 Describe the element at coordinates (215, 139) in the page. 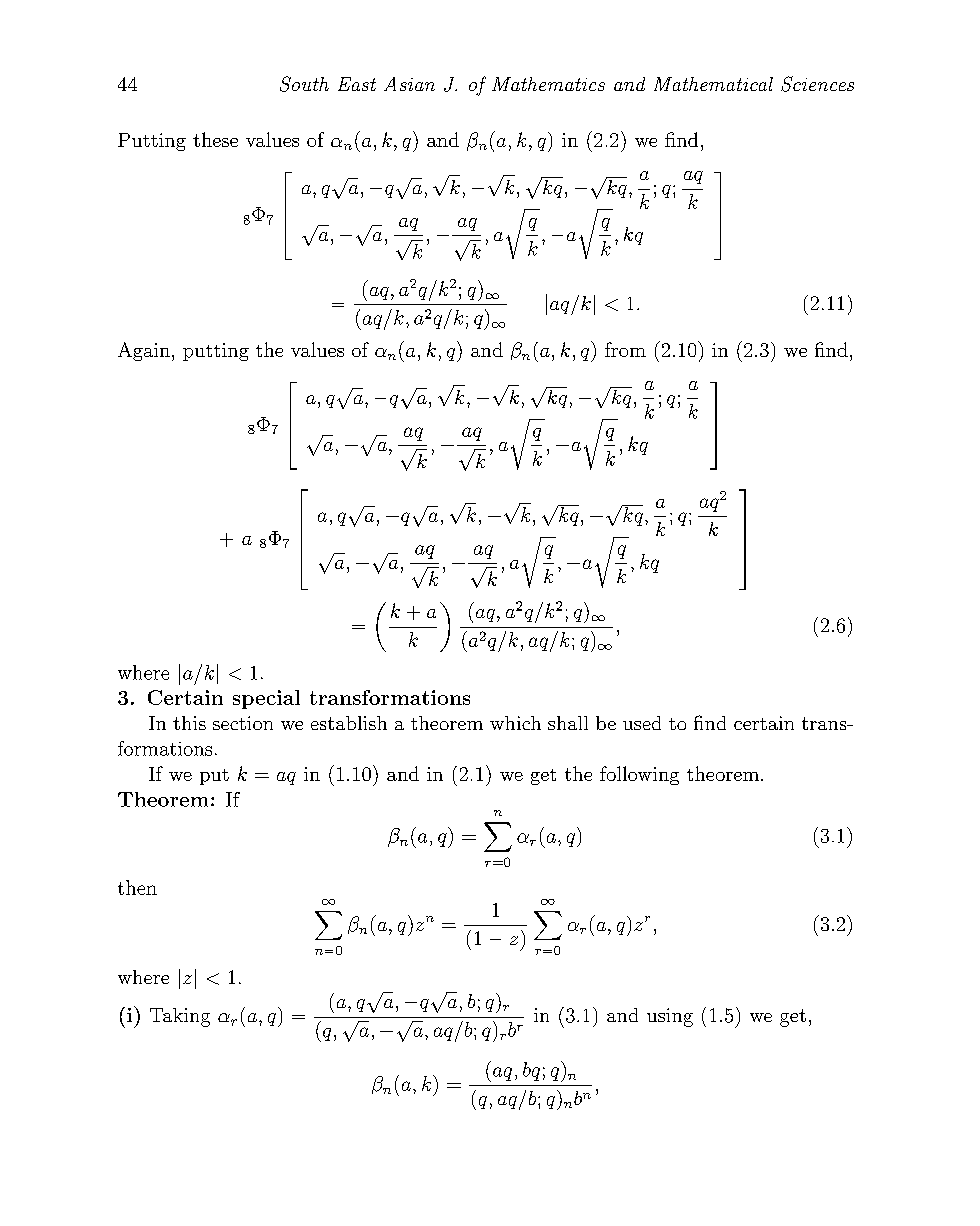

I see `these` at that location.
